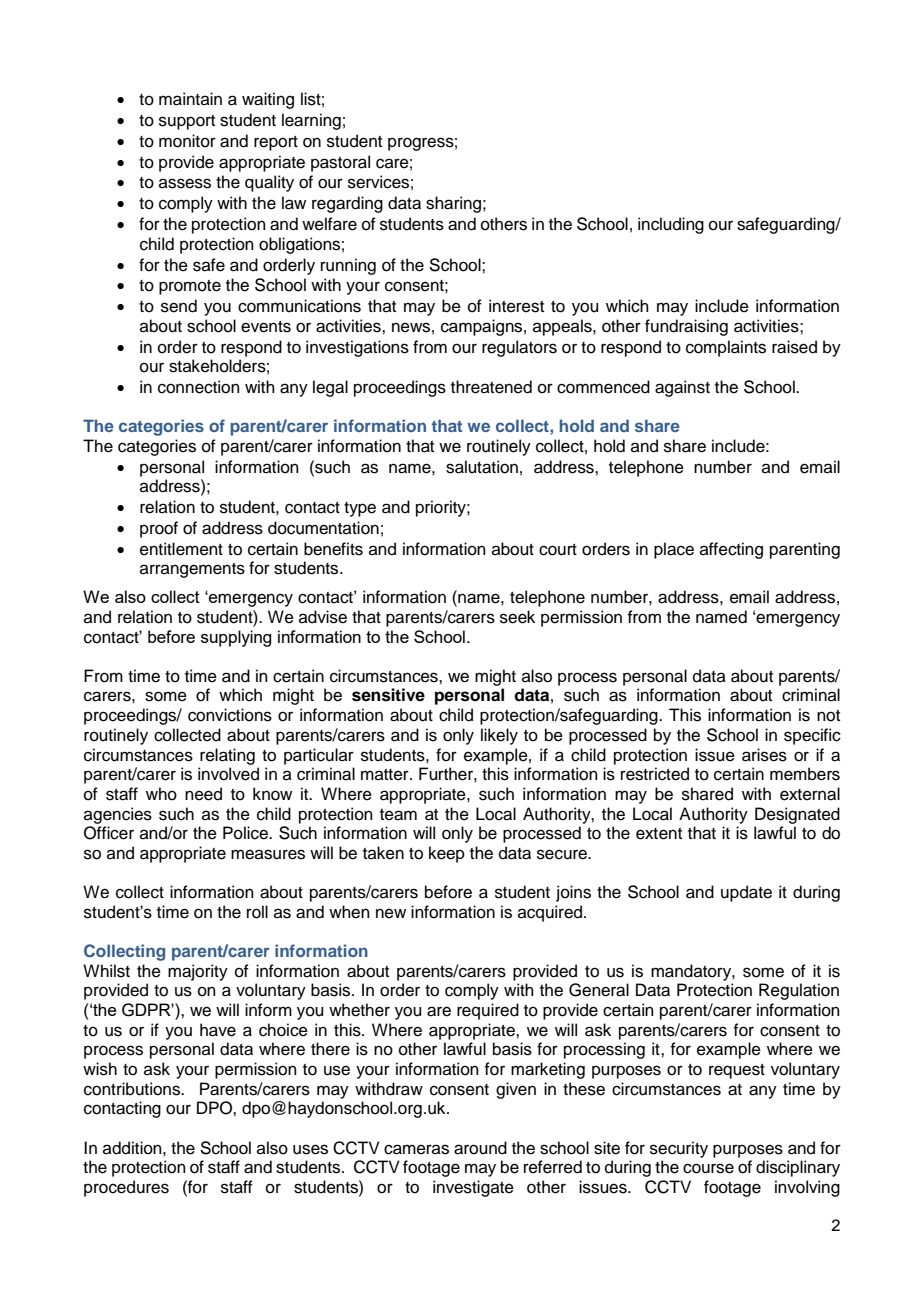 The image size is (924, 1308). I want to click on affecting, so click(731, 550).
